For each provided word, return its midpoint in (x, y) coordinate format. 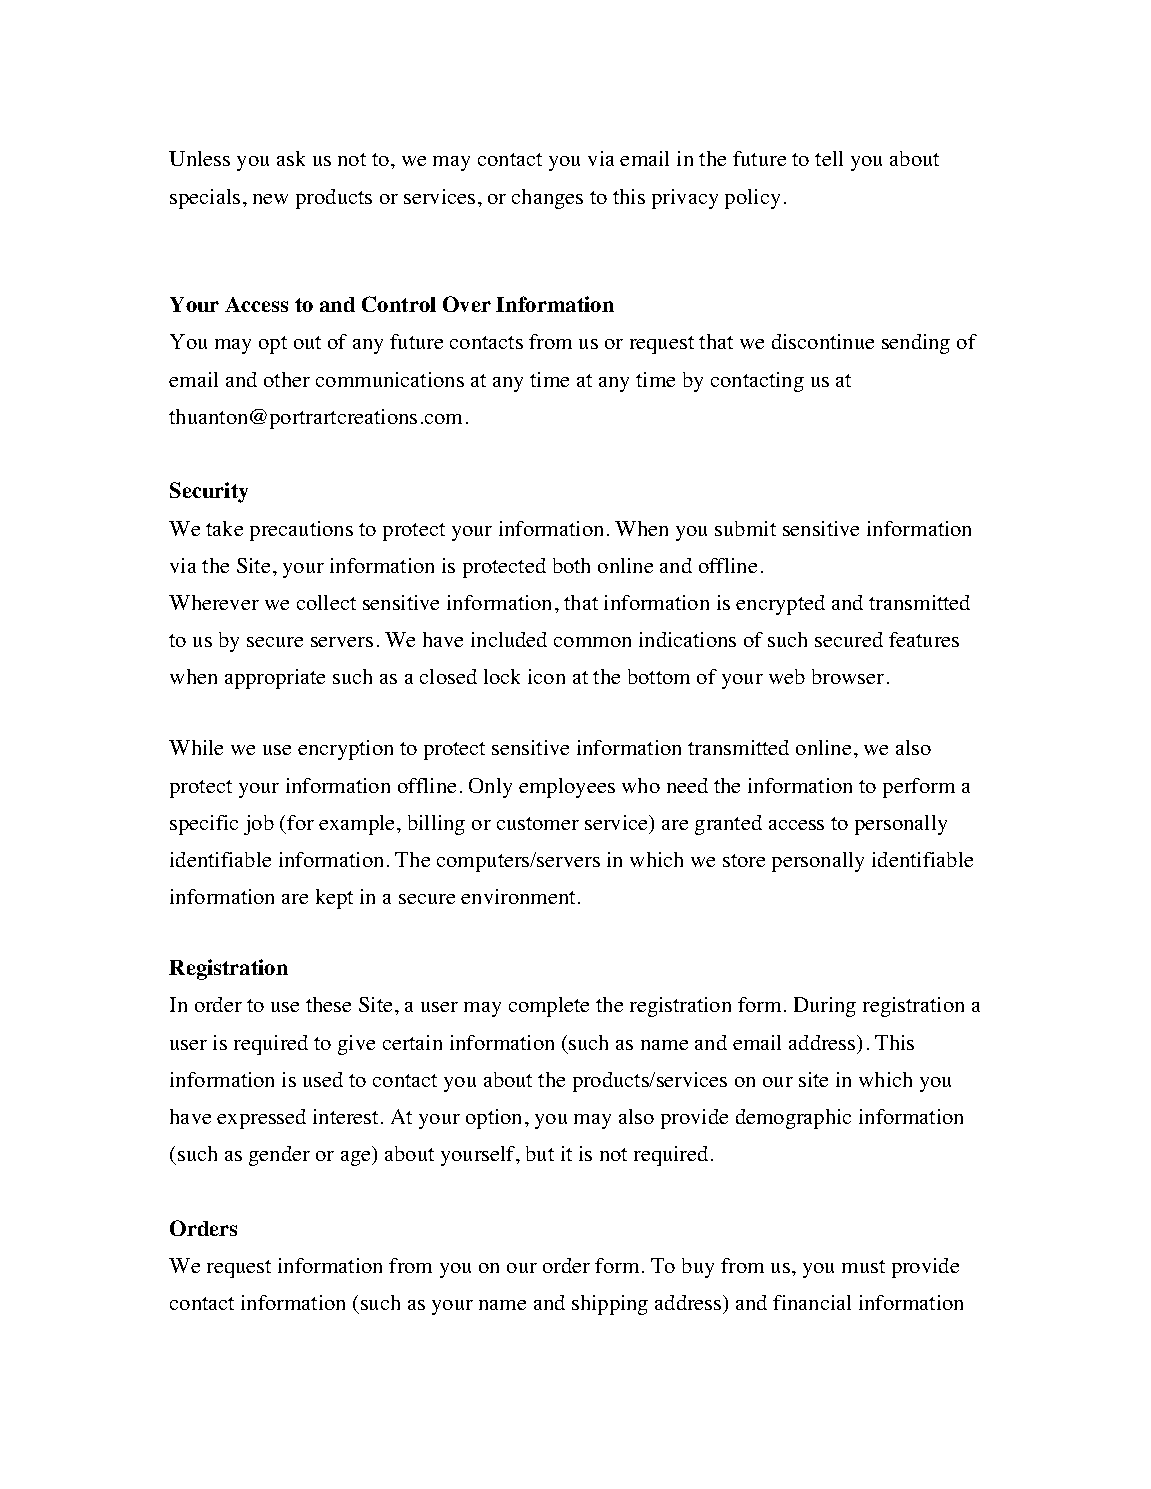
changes (547, 199)
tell (829, 158)
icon (546, 676)
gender (279, 1156)
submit (745, 528)
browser (848, 676)
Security (209, 492)
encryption (345, 750)
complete (549, 1007)
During (825, 1007)
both (571, 565)
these (328, 1004)
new (270, 199)
